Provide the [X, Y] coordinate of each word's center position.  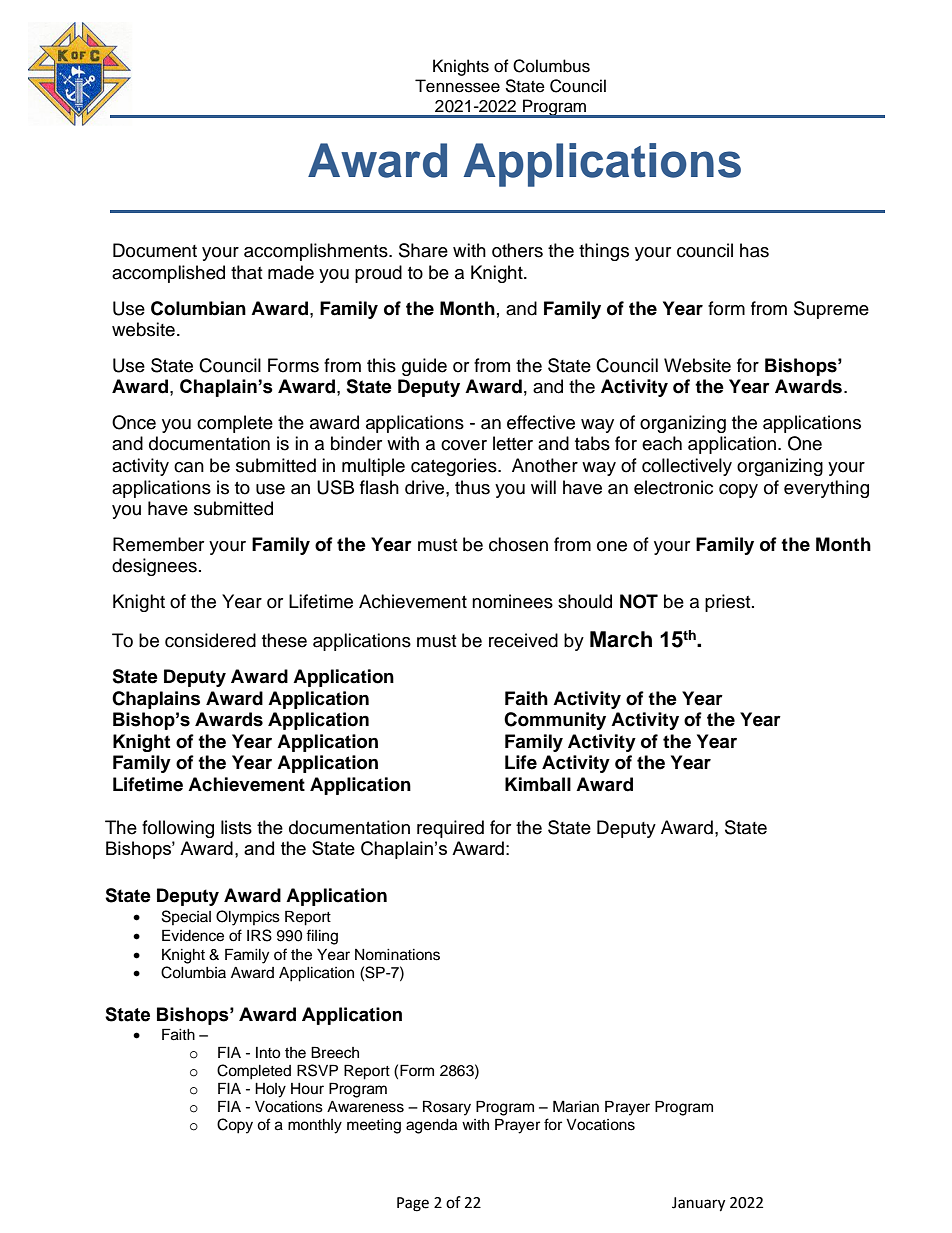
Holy [270, 1090]
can [189, 467]
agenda [431, 1126]
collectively [687, 467]
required [450, 829]
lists [236, 827]
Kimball [538, 784]
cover [464, 445]
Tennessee [457, 86]
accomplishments [317, 252]
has [754, 250]
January [698, 1204]
